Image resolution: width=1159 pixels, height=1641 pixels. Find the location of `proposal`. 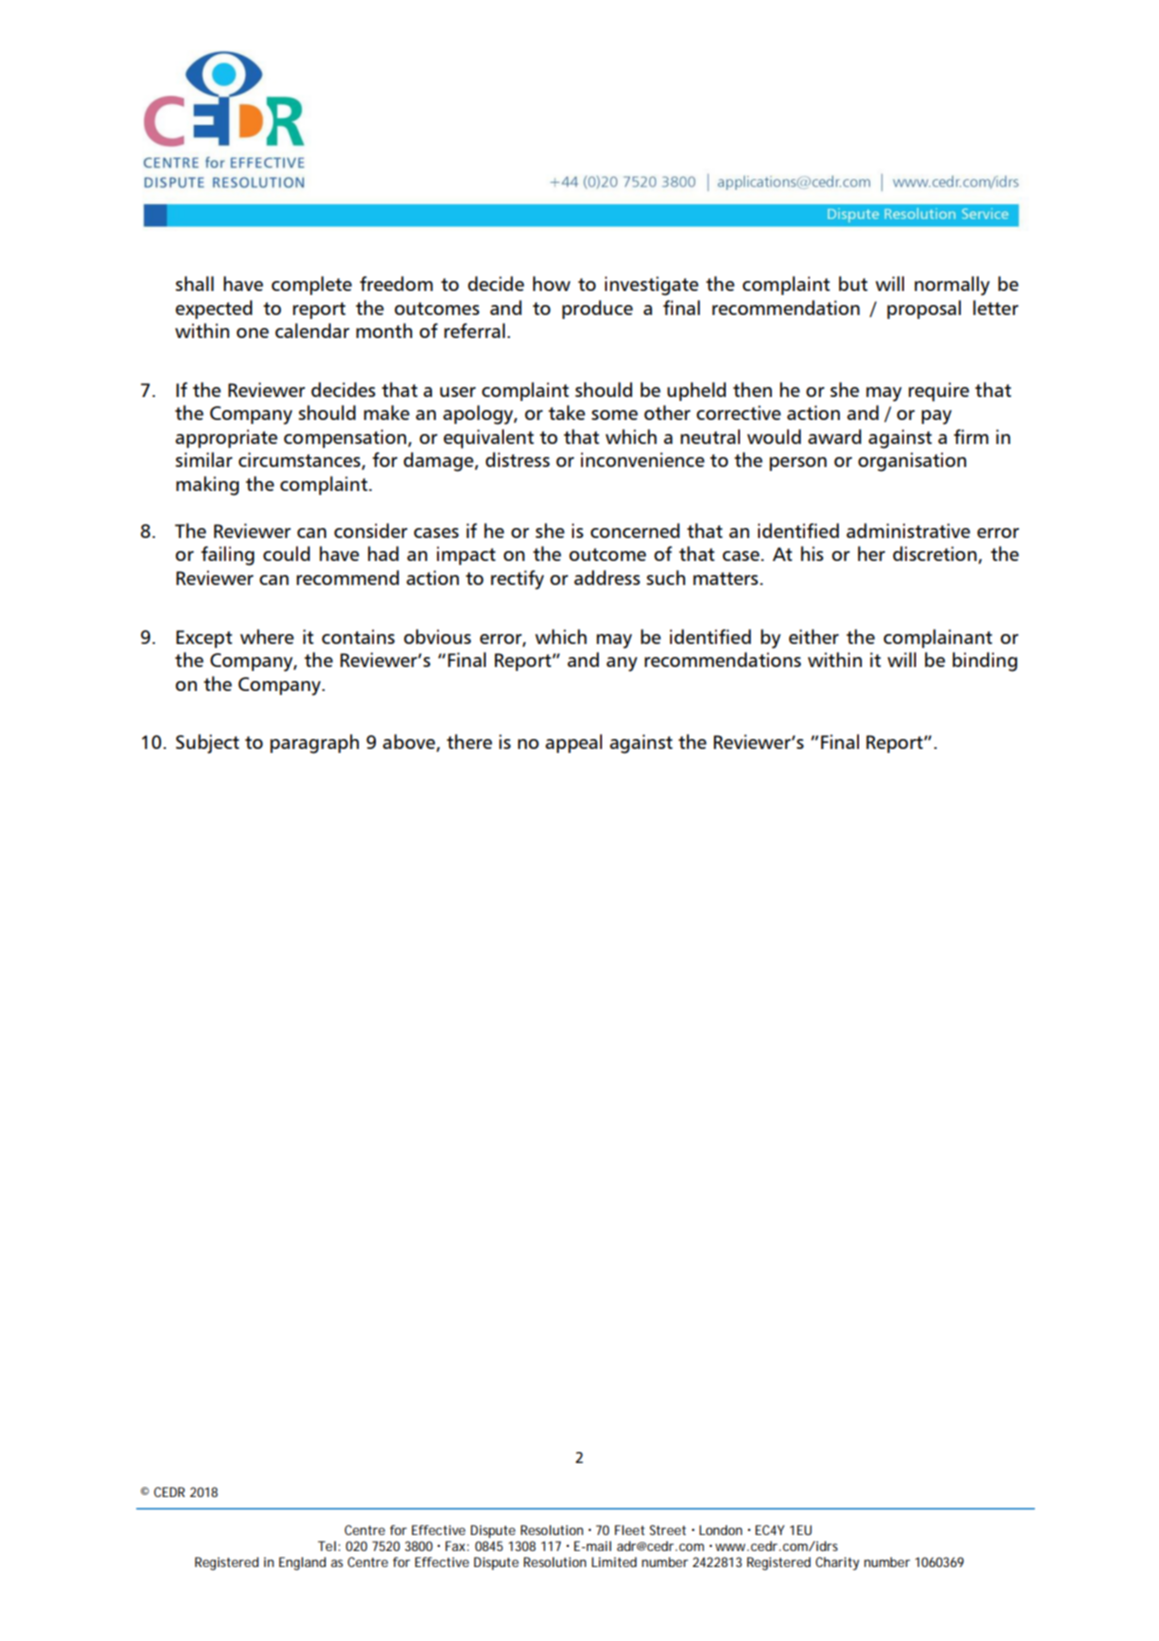

proposal is located at coordinates (924, 309).
